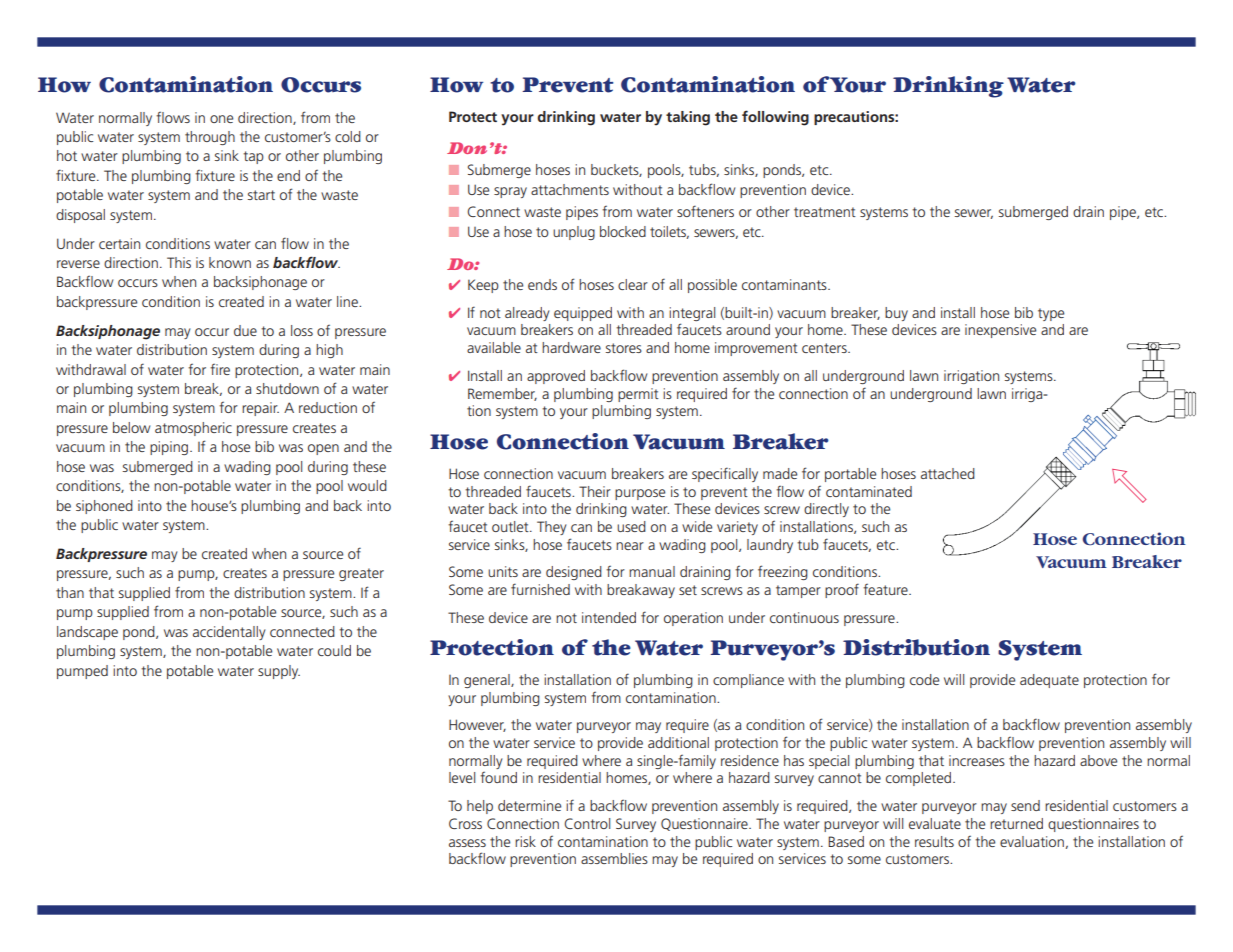 This screenshot has width=1233, height=952. I want to click on fire, so click(220, 369).
